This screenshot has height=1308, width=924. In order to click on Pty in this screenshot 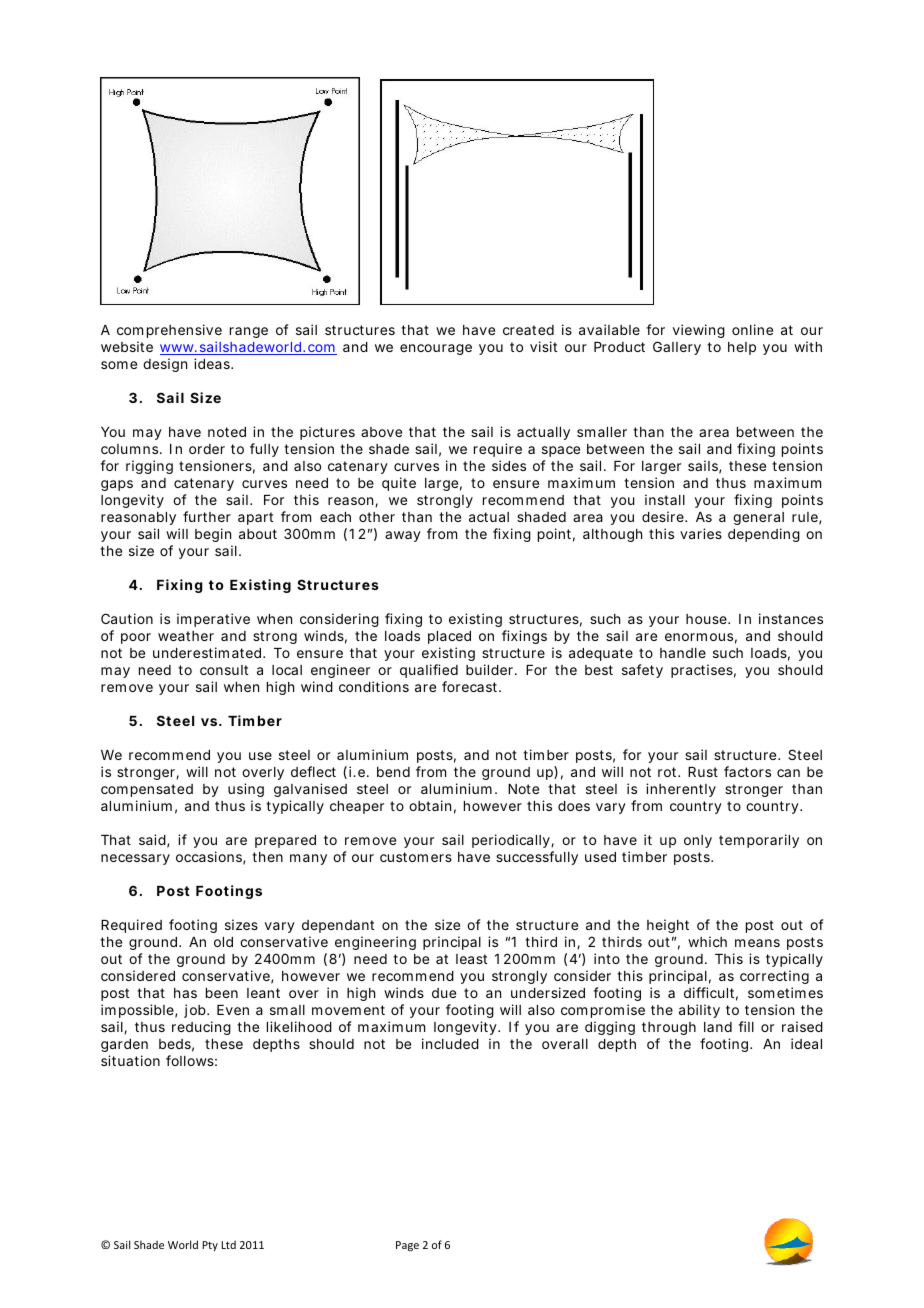, I will do `click(210, 1246)`.
